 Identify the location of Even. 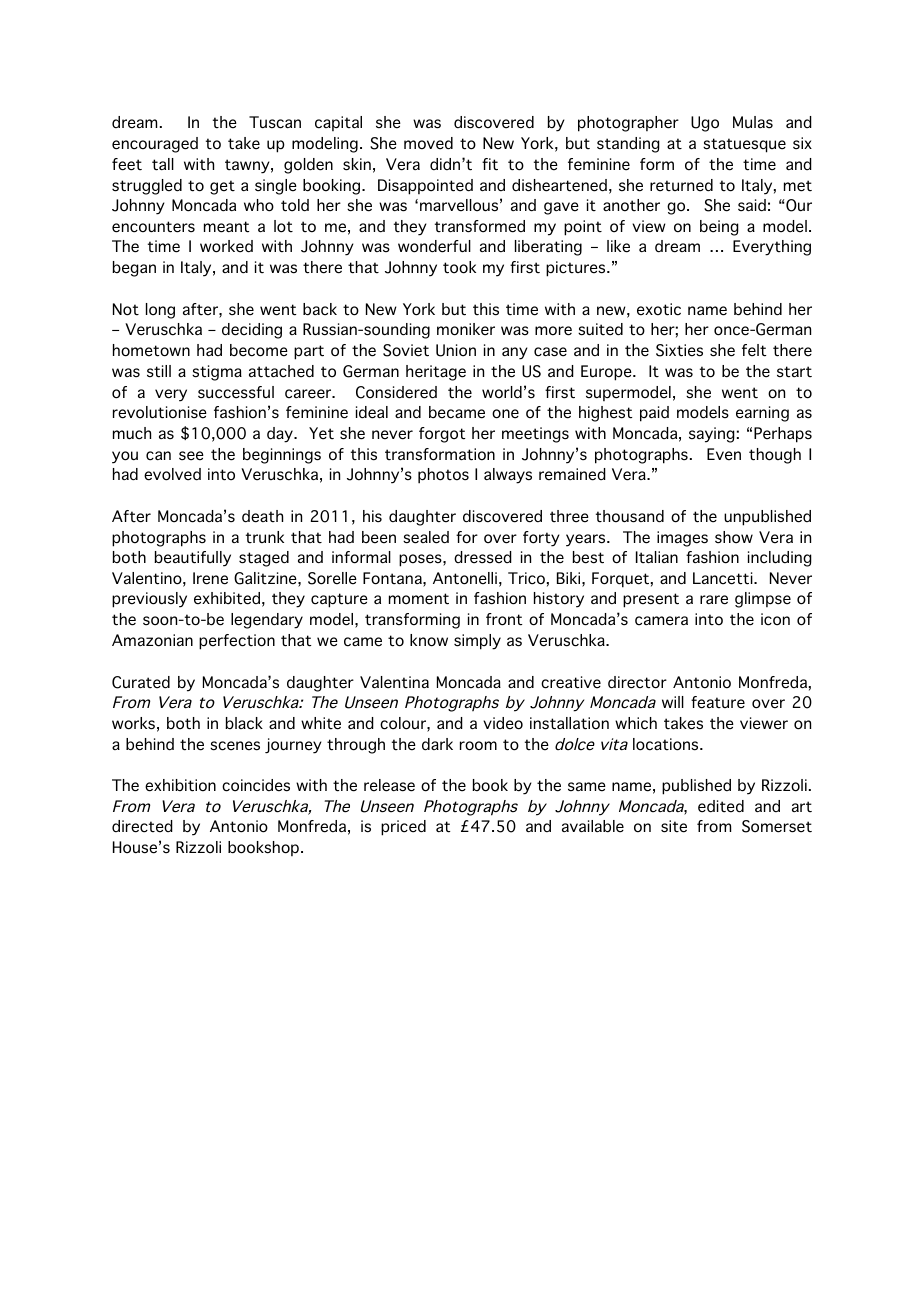
(724, 454).
